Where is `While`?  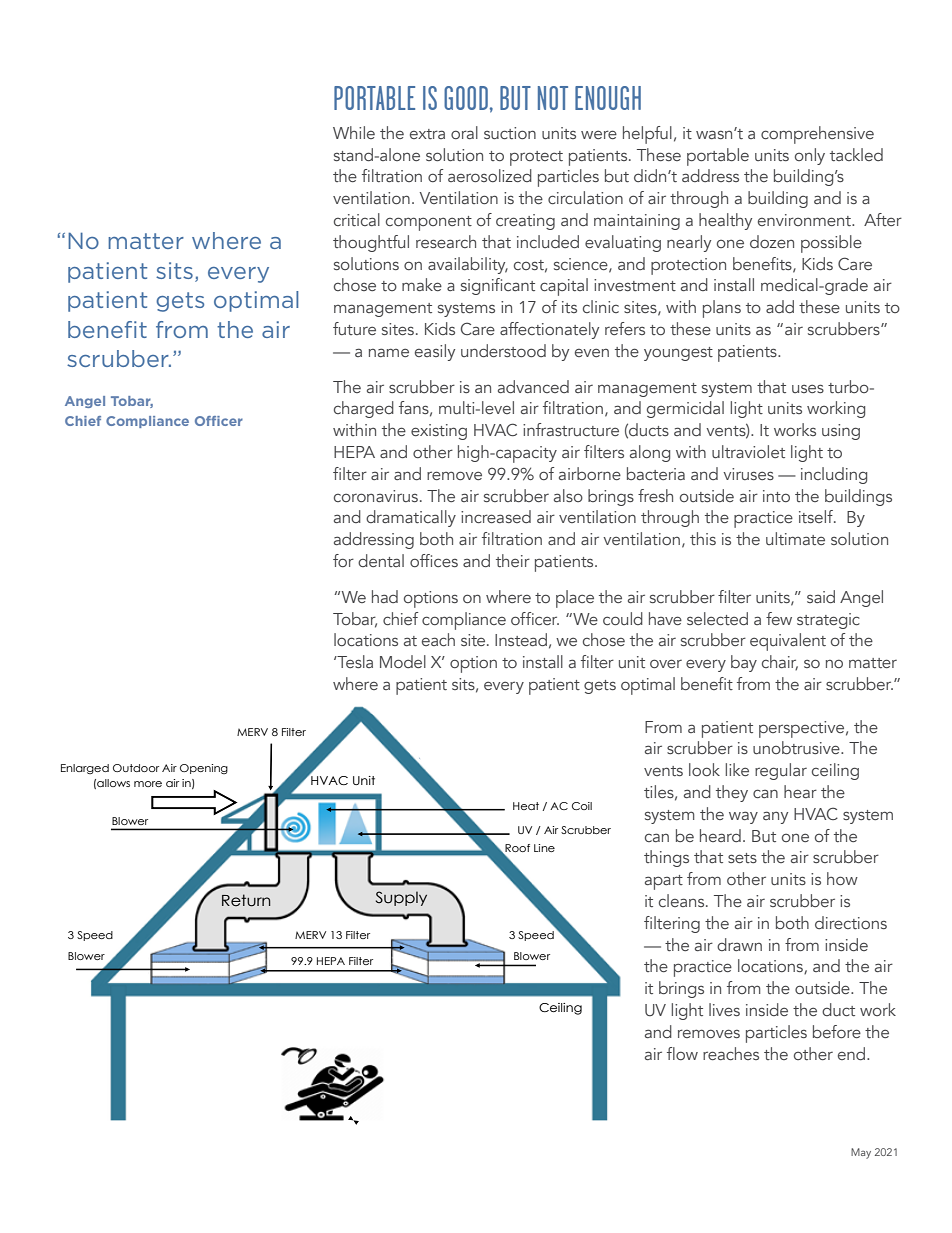 While is located at coordinates (354, 132).
